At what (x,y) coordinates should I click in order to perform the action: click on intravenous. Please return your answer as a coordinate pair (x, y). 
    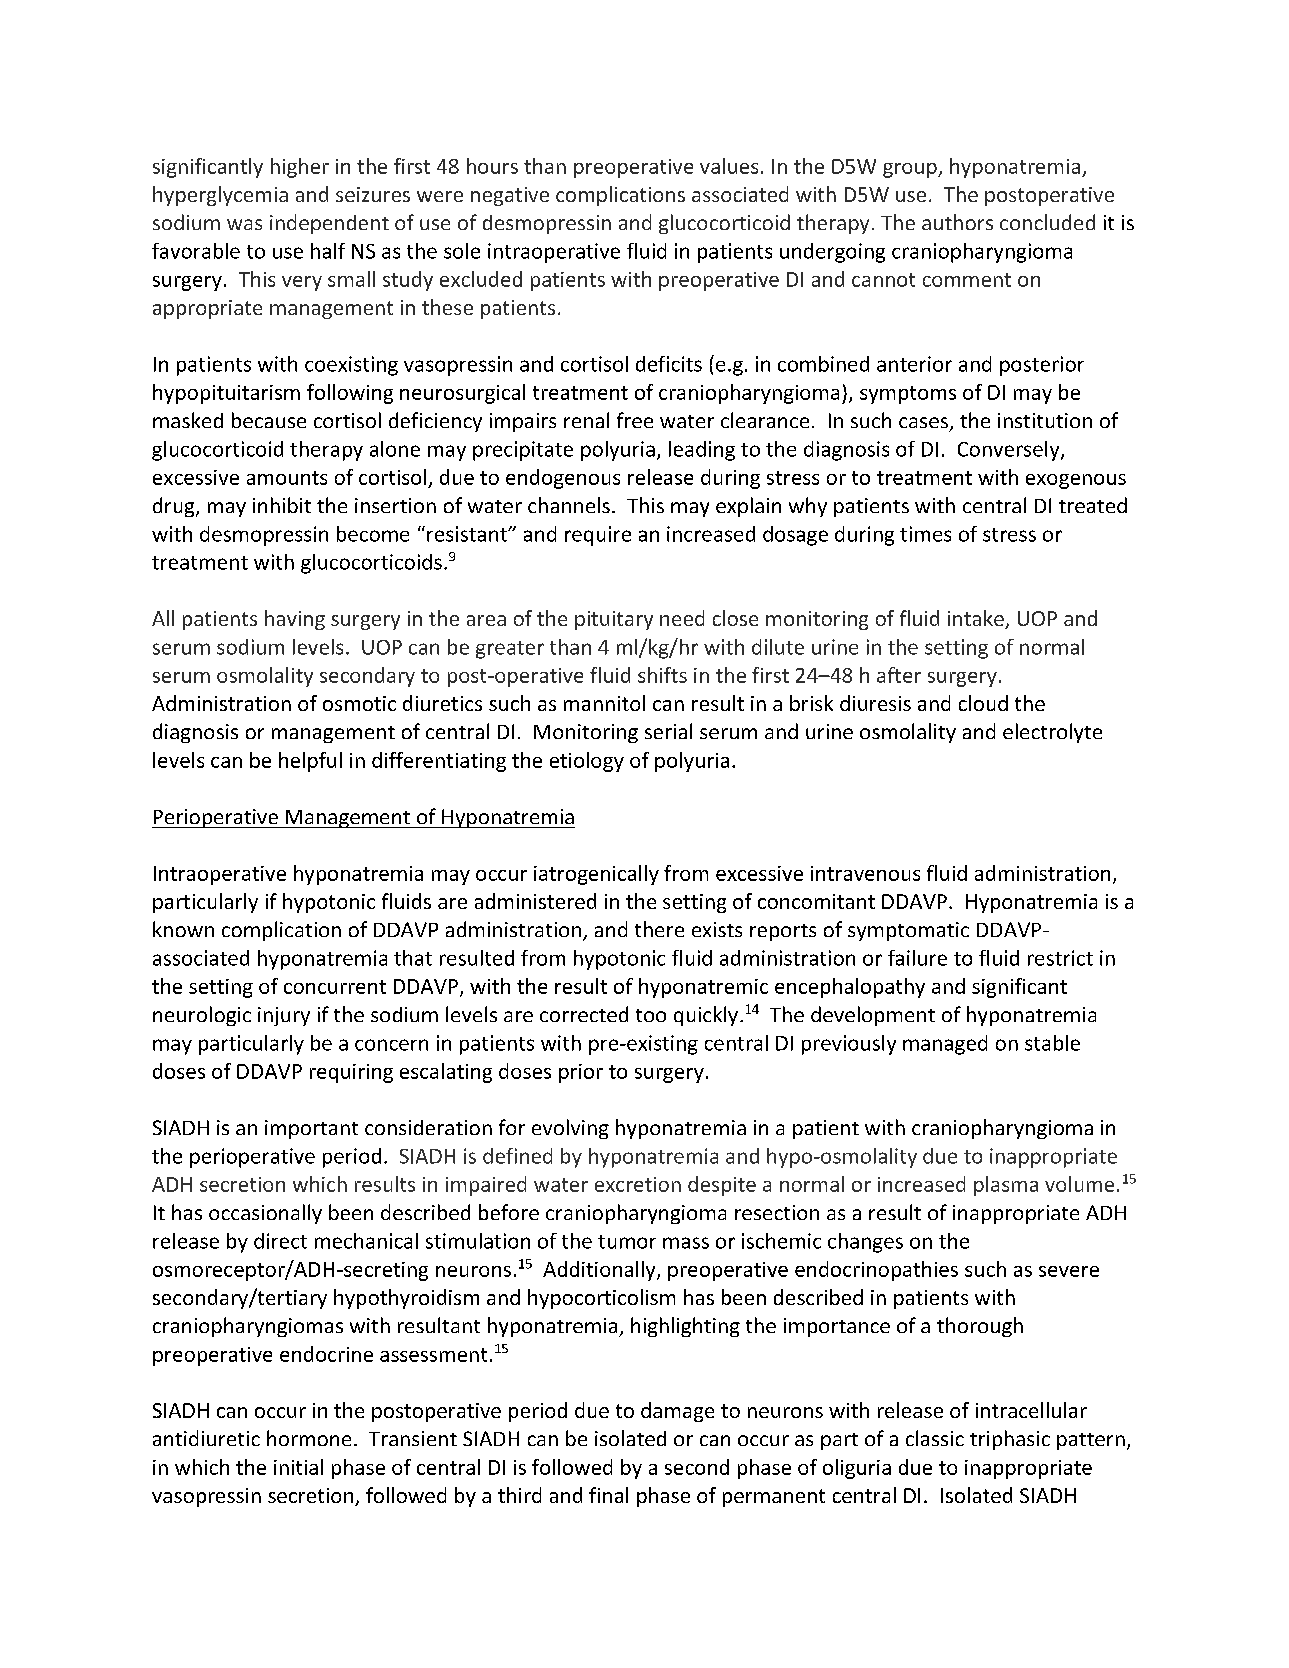
    Looking at the image, I should click on (865, 873).
